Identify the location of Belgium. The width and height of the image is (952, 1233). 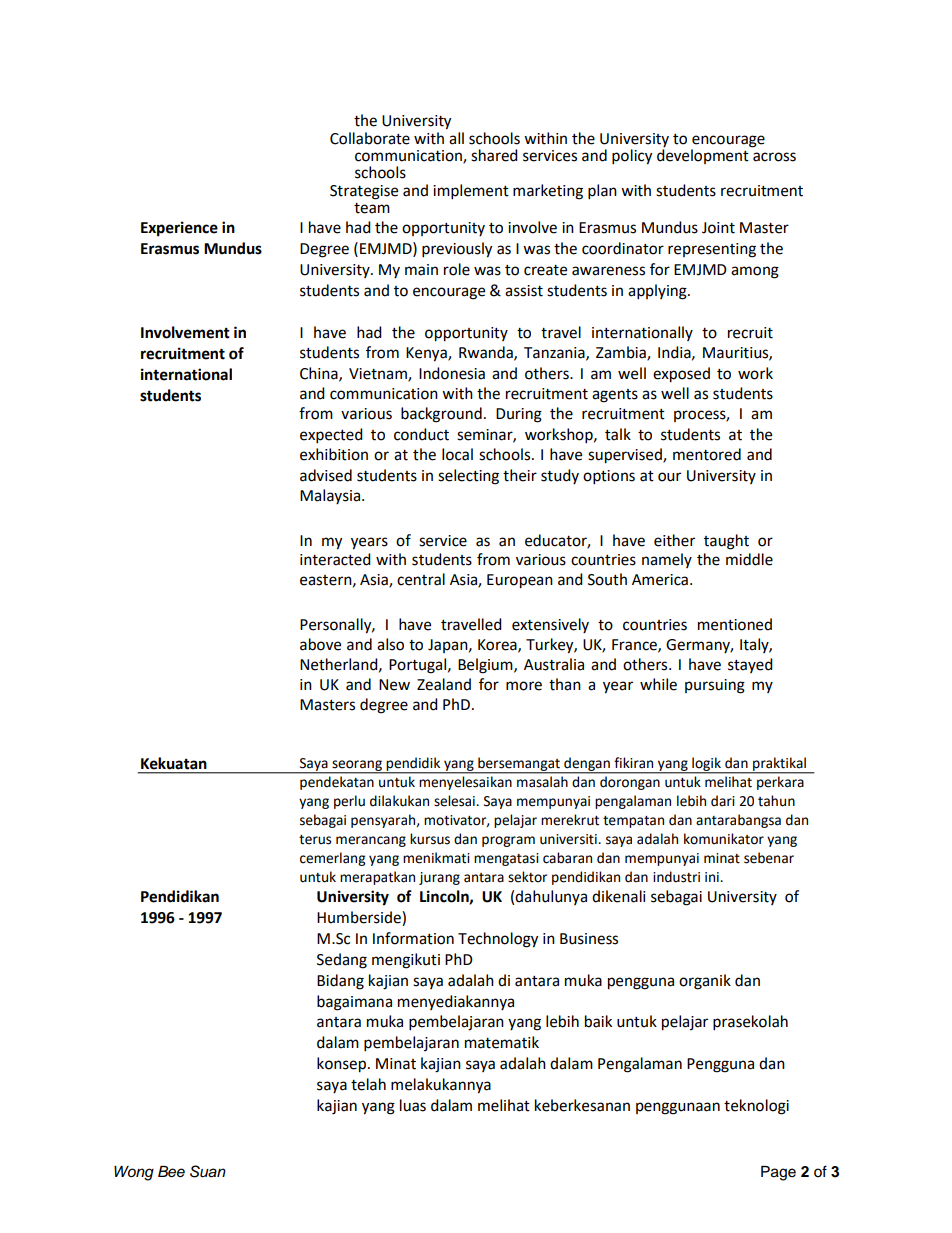
(486, 666).
